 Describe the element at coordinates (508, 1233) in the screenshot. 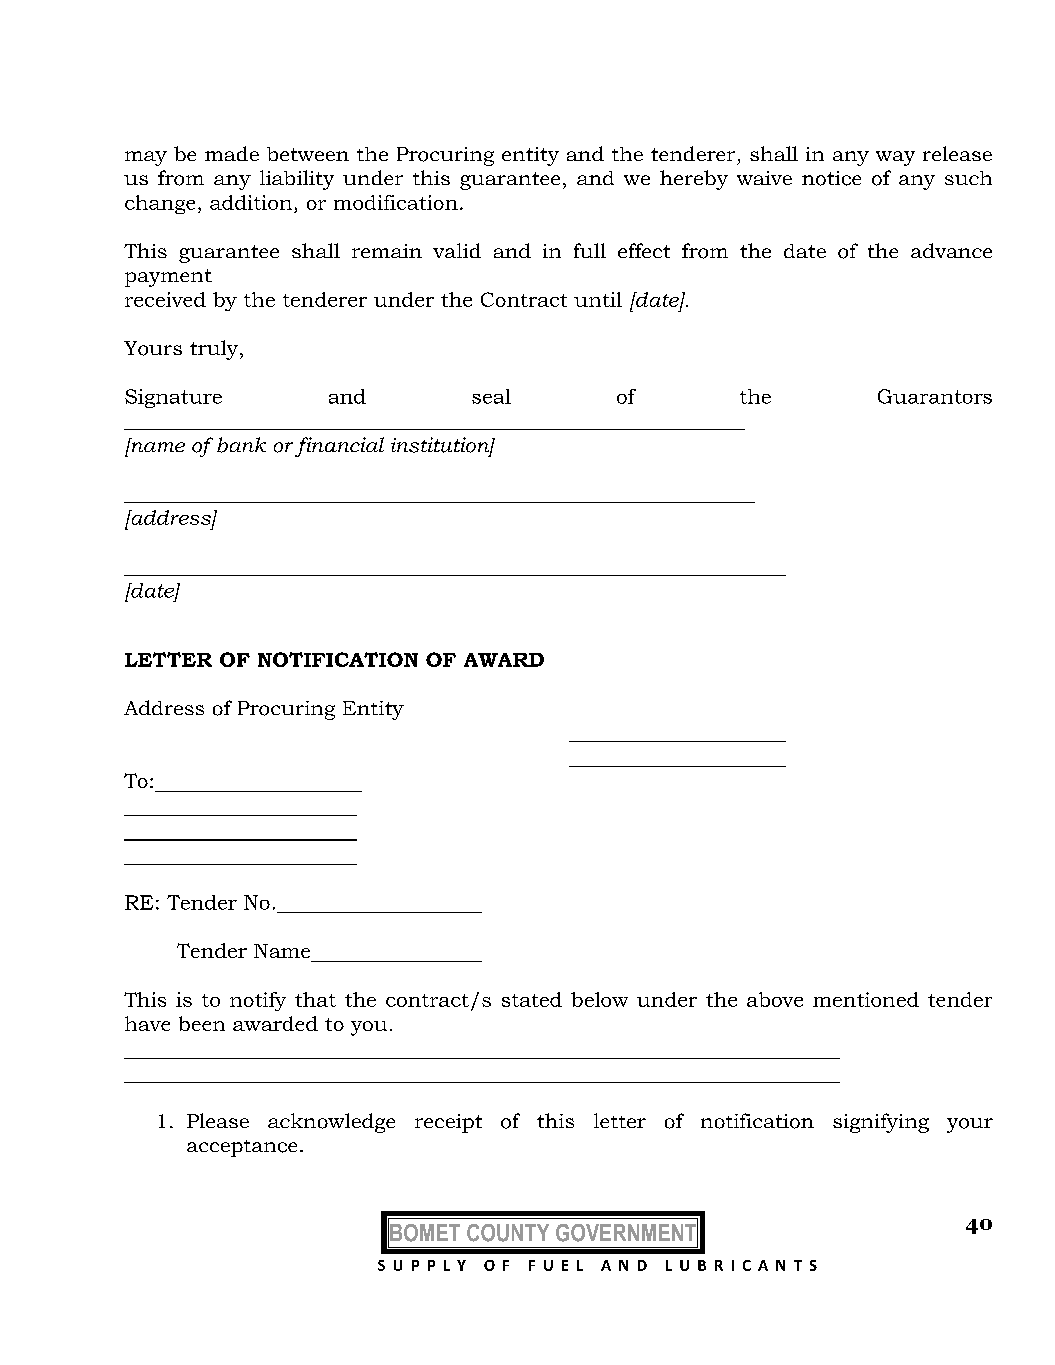

I see `COUNTY` at that location.
